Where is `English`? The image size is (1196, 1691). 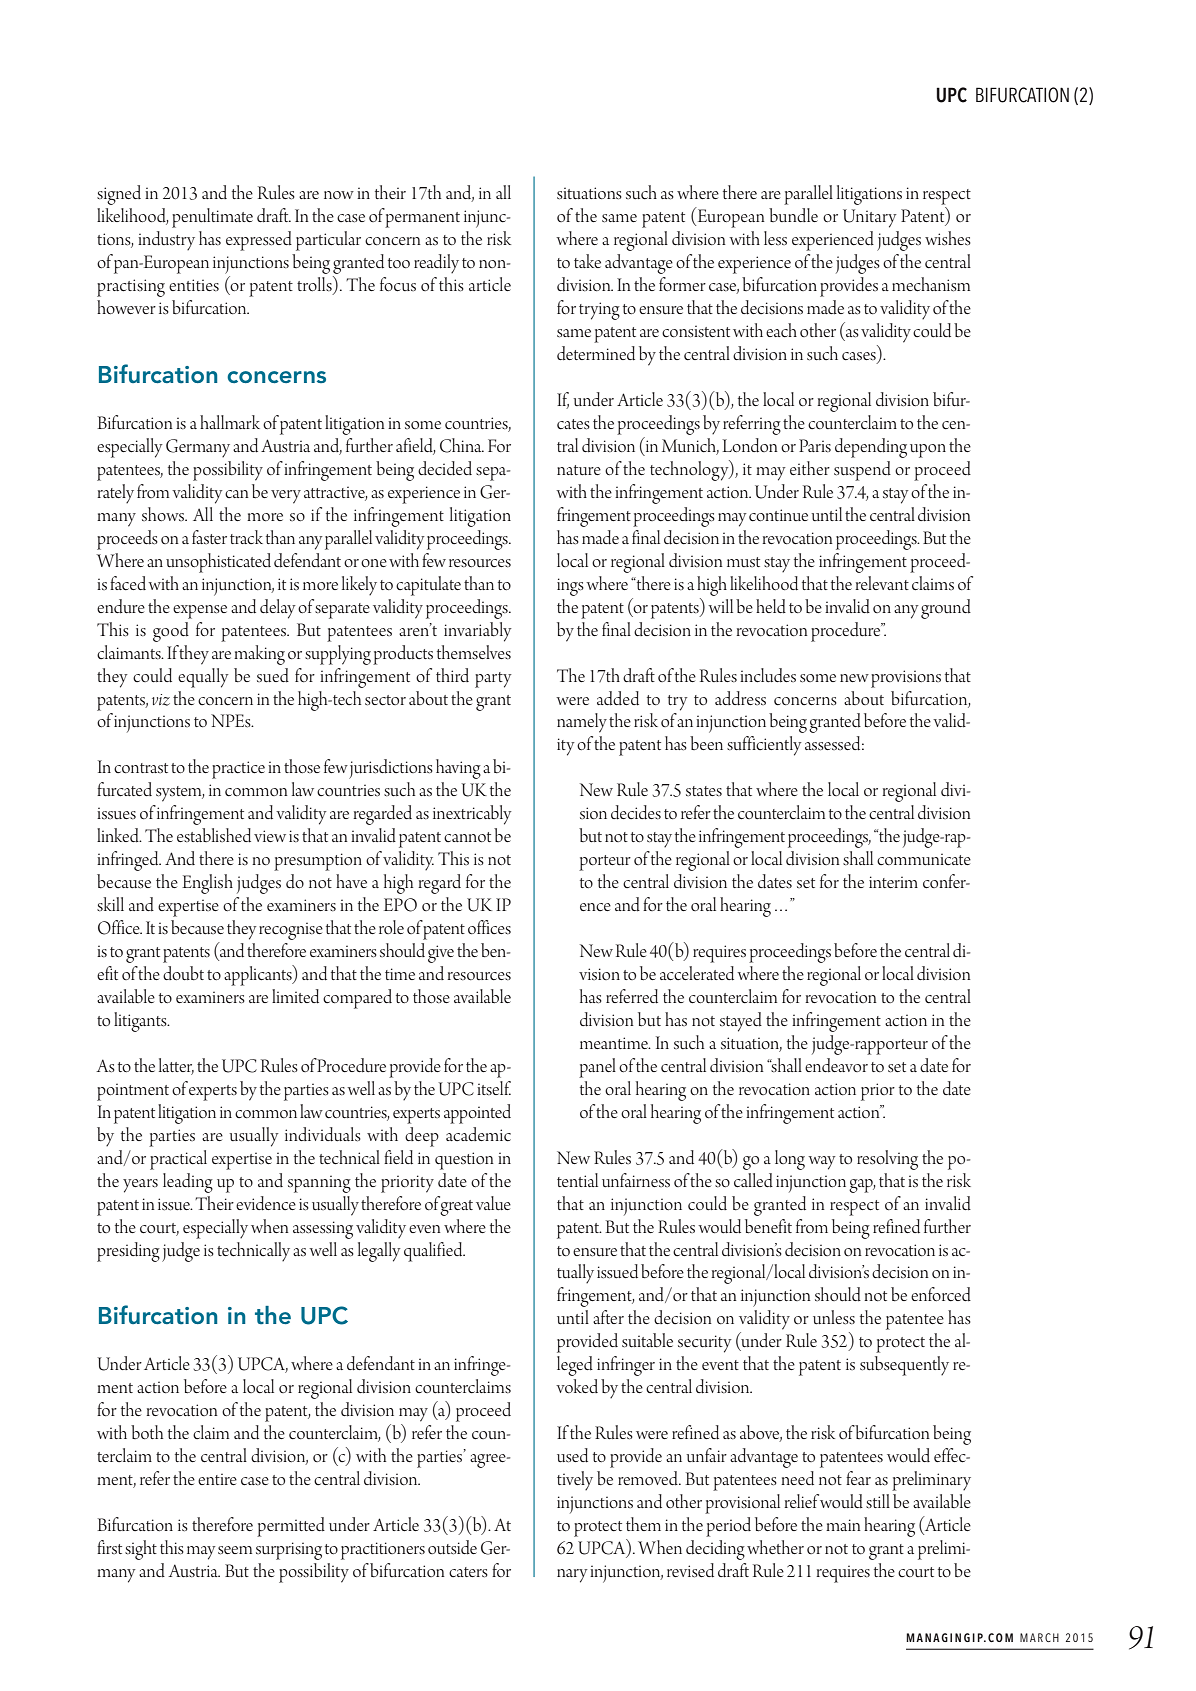
English is located at coordinates (207, 884).
